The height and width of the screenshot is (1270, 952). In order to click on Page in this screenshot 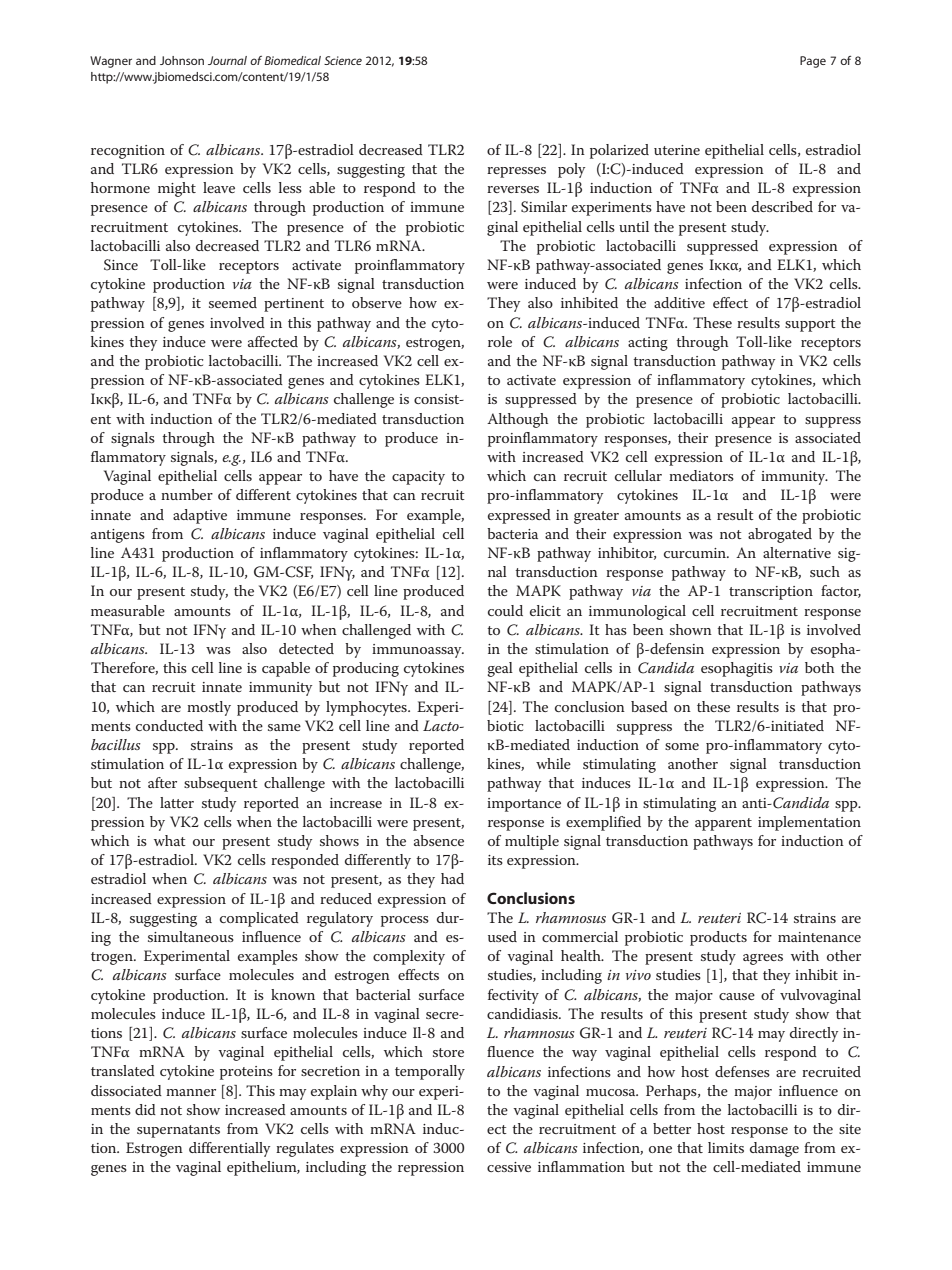, I will do `click(813, 62)`.
